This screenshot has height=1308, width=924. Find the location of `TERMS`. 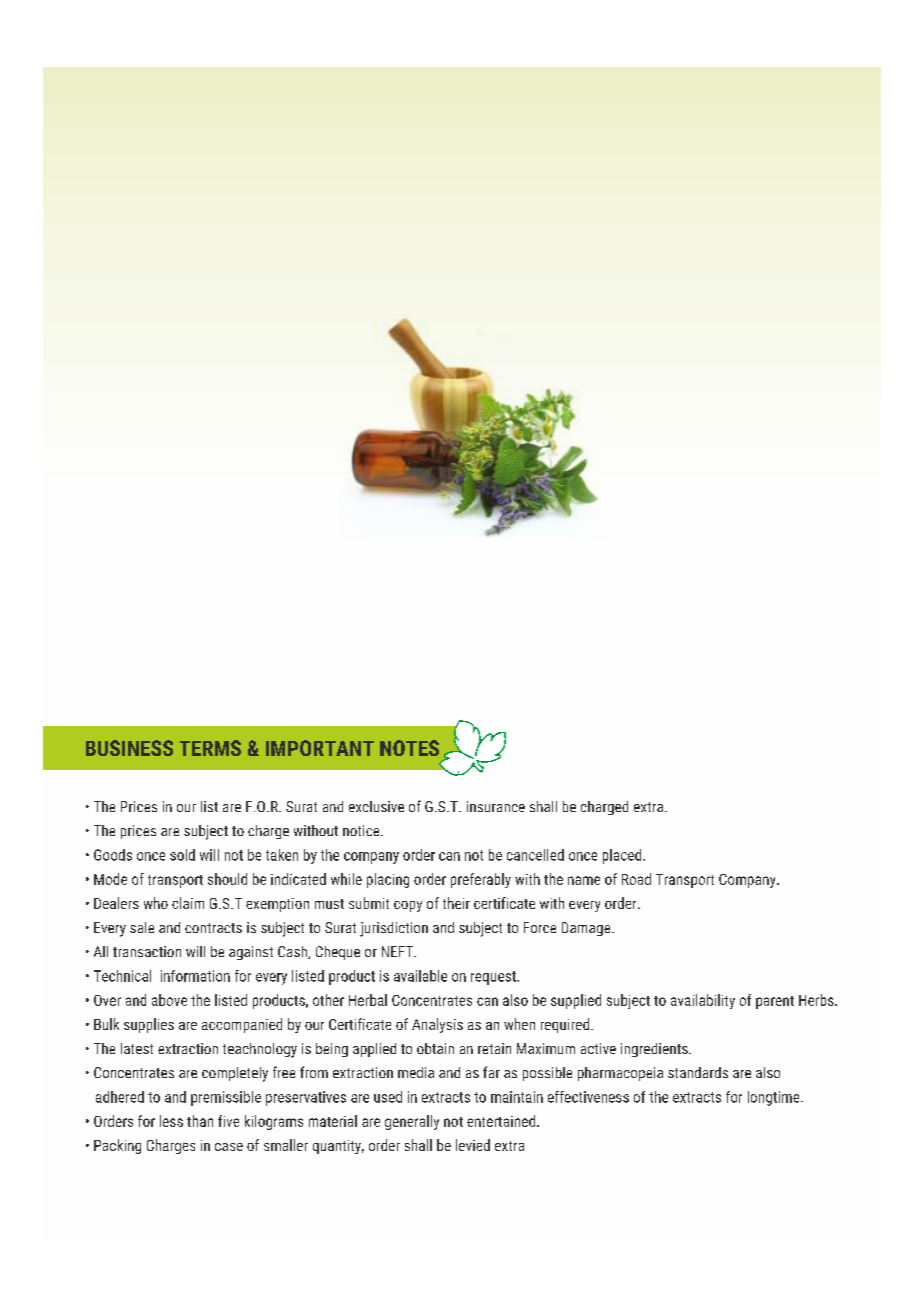

TERMS is located at coordinates (210, 748).
